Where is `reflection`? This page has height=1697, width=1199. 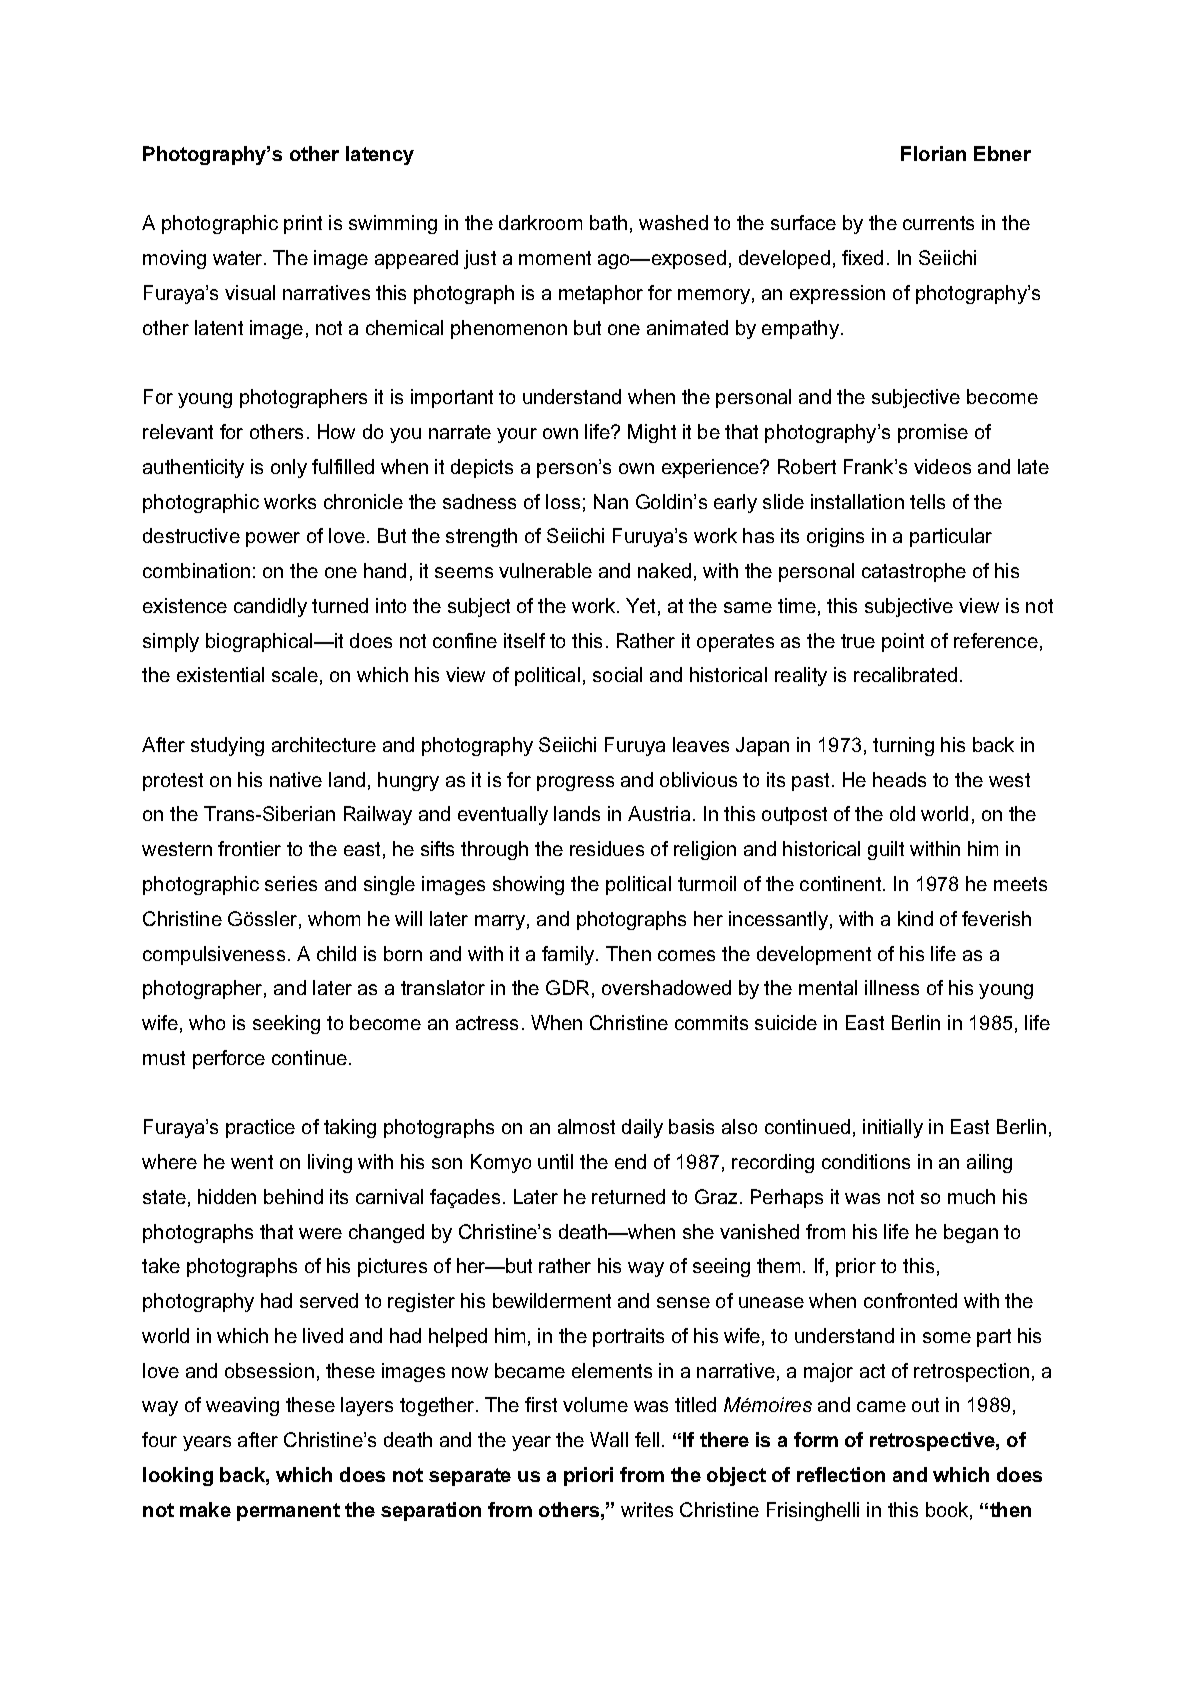
reflection is located at coordinates (841, 1474).
